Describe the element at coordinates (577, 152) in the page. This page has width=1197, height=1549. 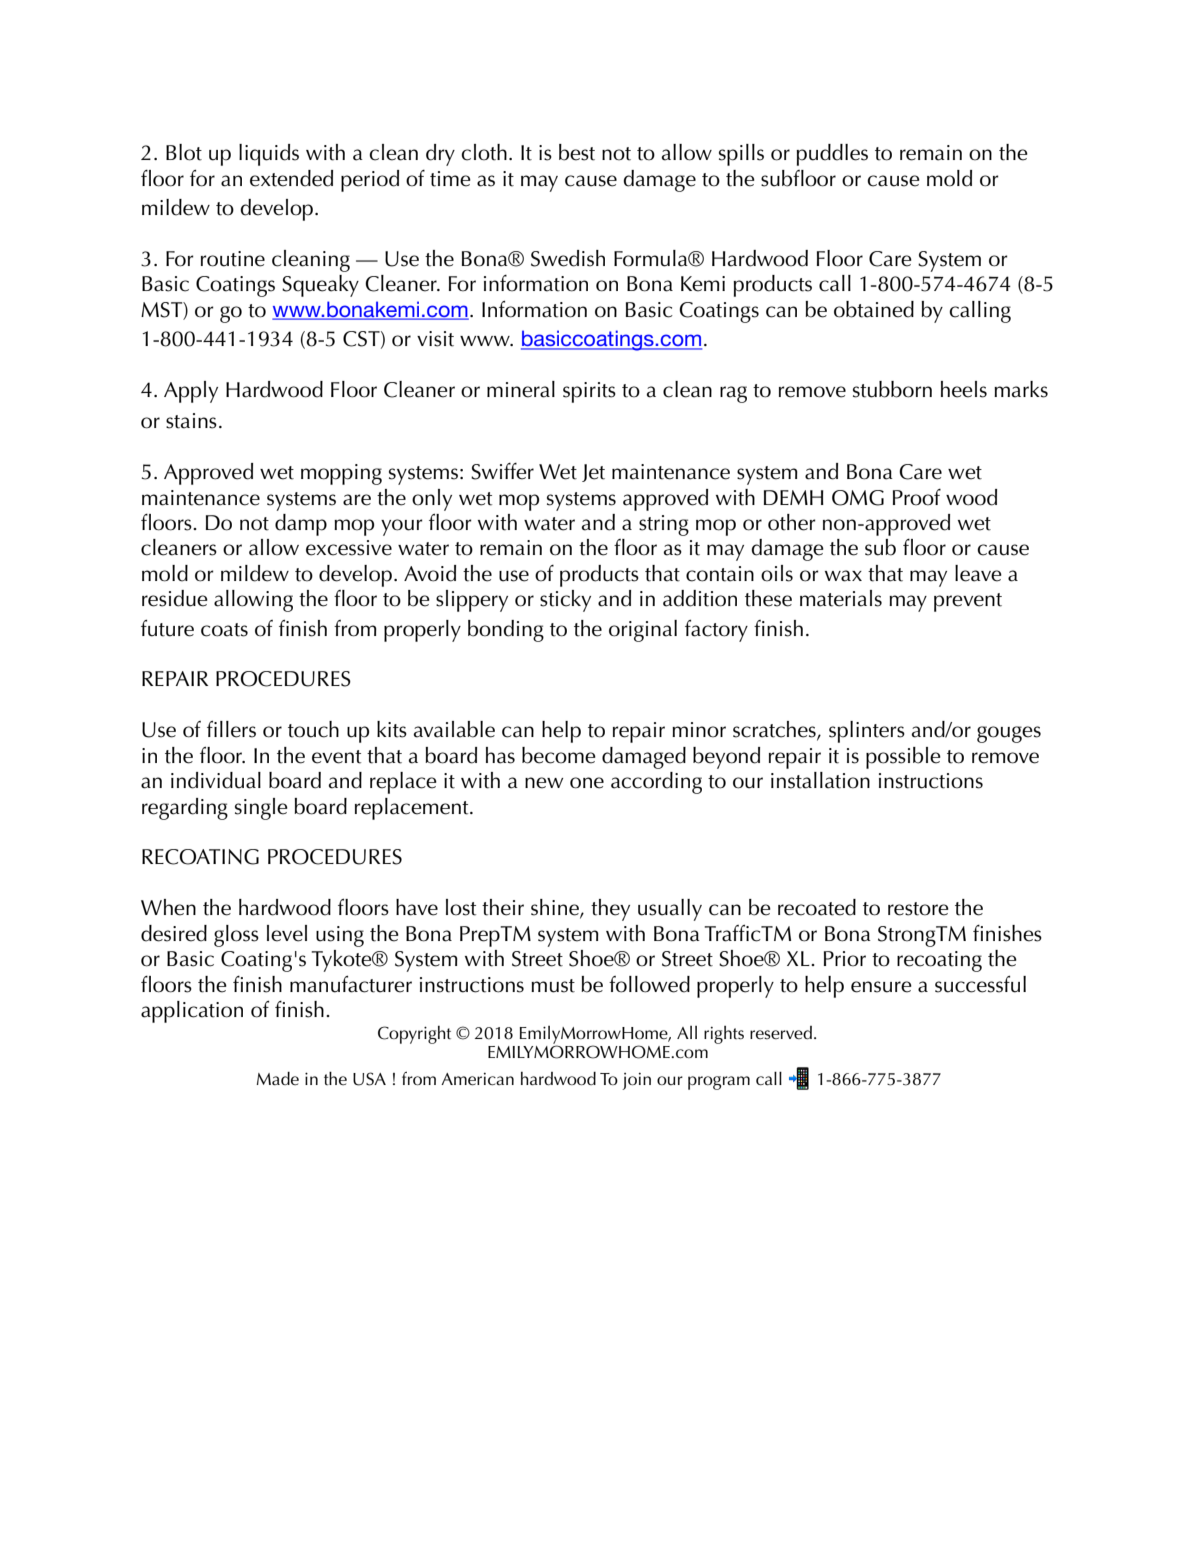
I see `best` at that location.
